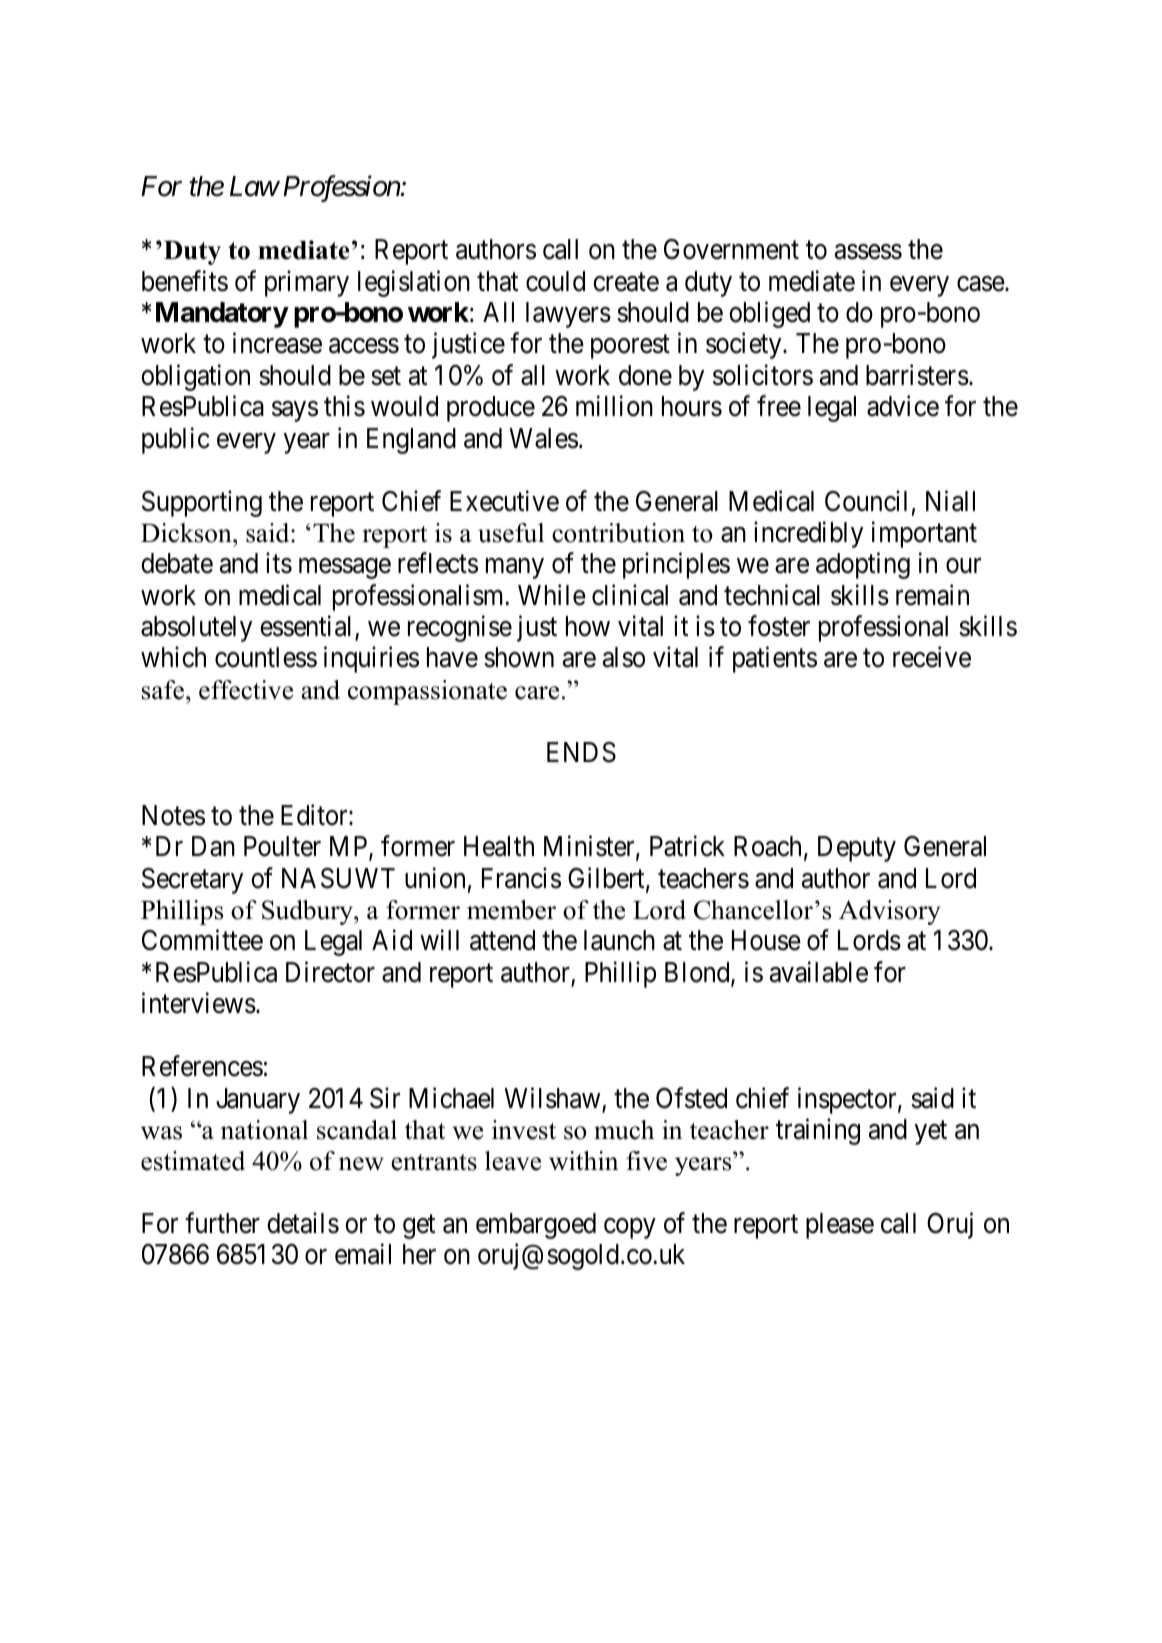 This screenshot has width=1162, height=1643. What do you see at coordinates (246, 690) in the screenshot?
I see `effective` at bounding box center [246, 690].
